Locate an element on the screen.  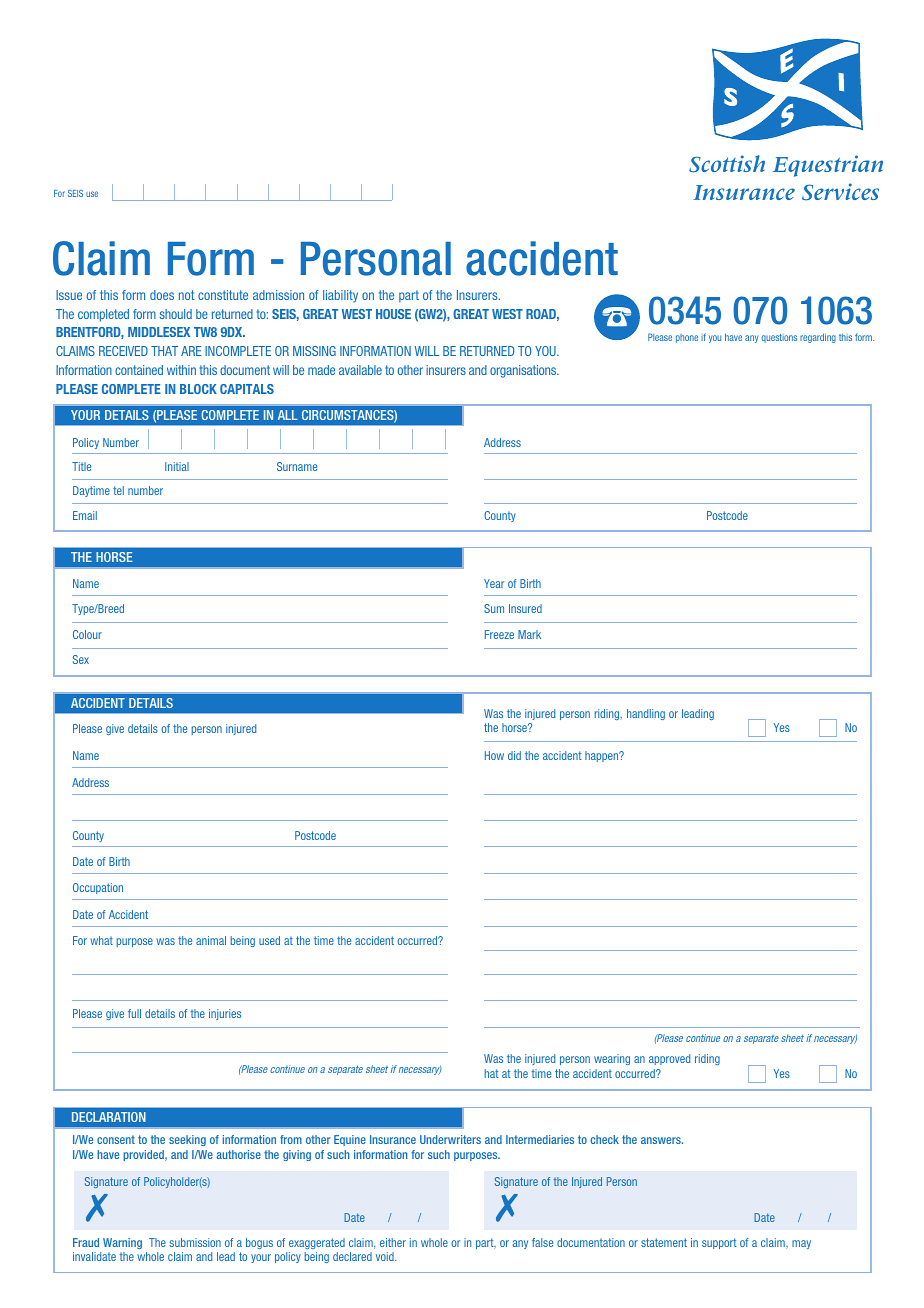
does is located at coordinates (162, 295).
